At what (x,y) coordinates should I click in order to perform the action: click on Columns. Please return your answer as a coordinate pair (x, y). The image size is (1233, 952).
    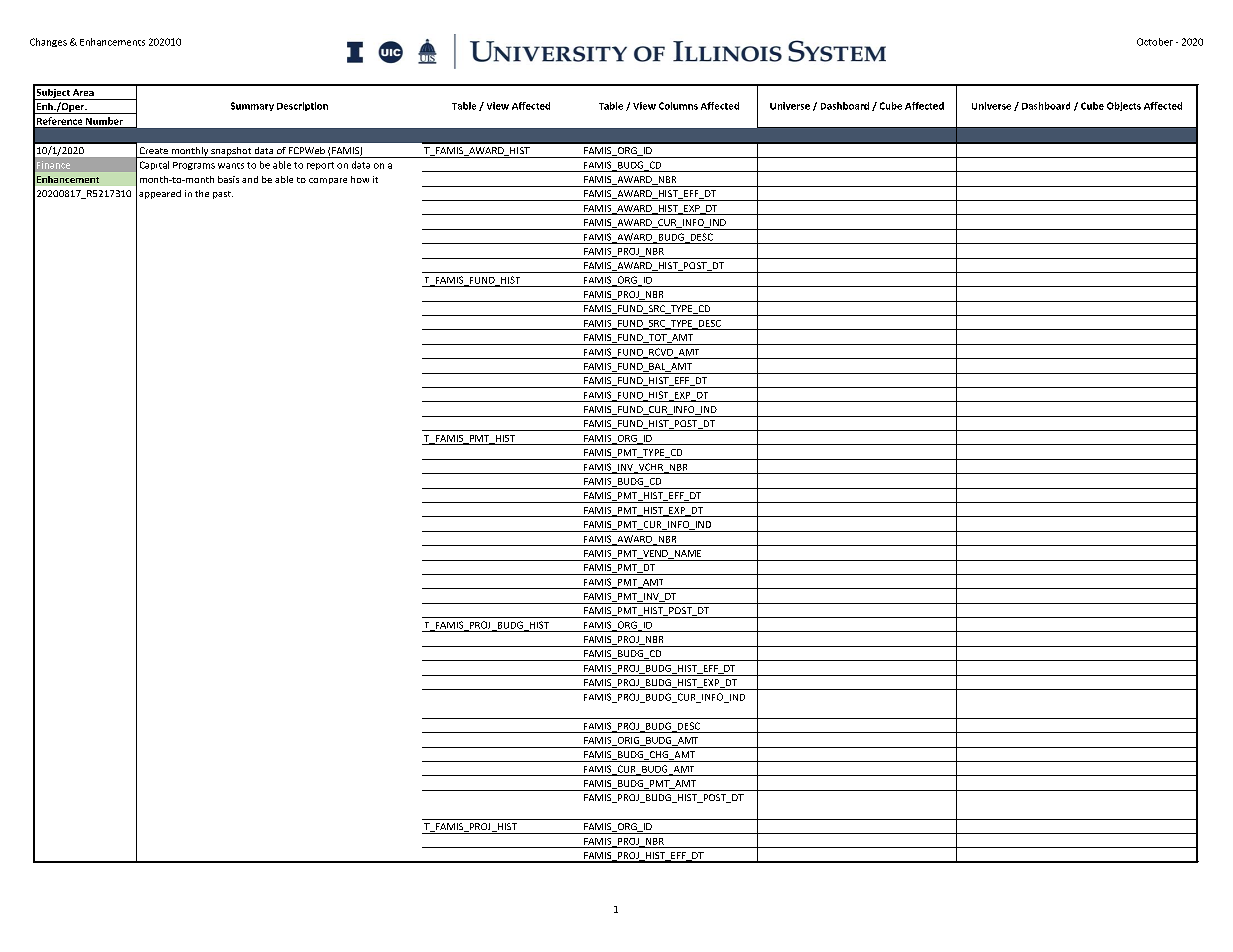
    Looking at the image, I should click on (678, 106).
